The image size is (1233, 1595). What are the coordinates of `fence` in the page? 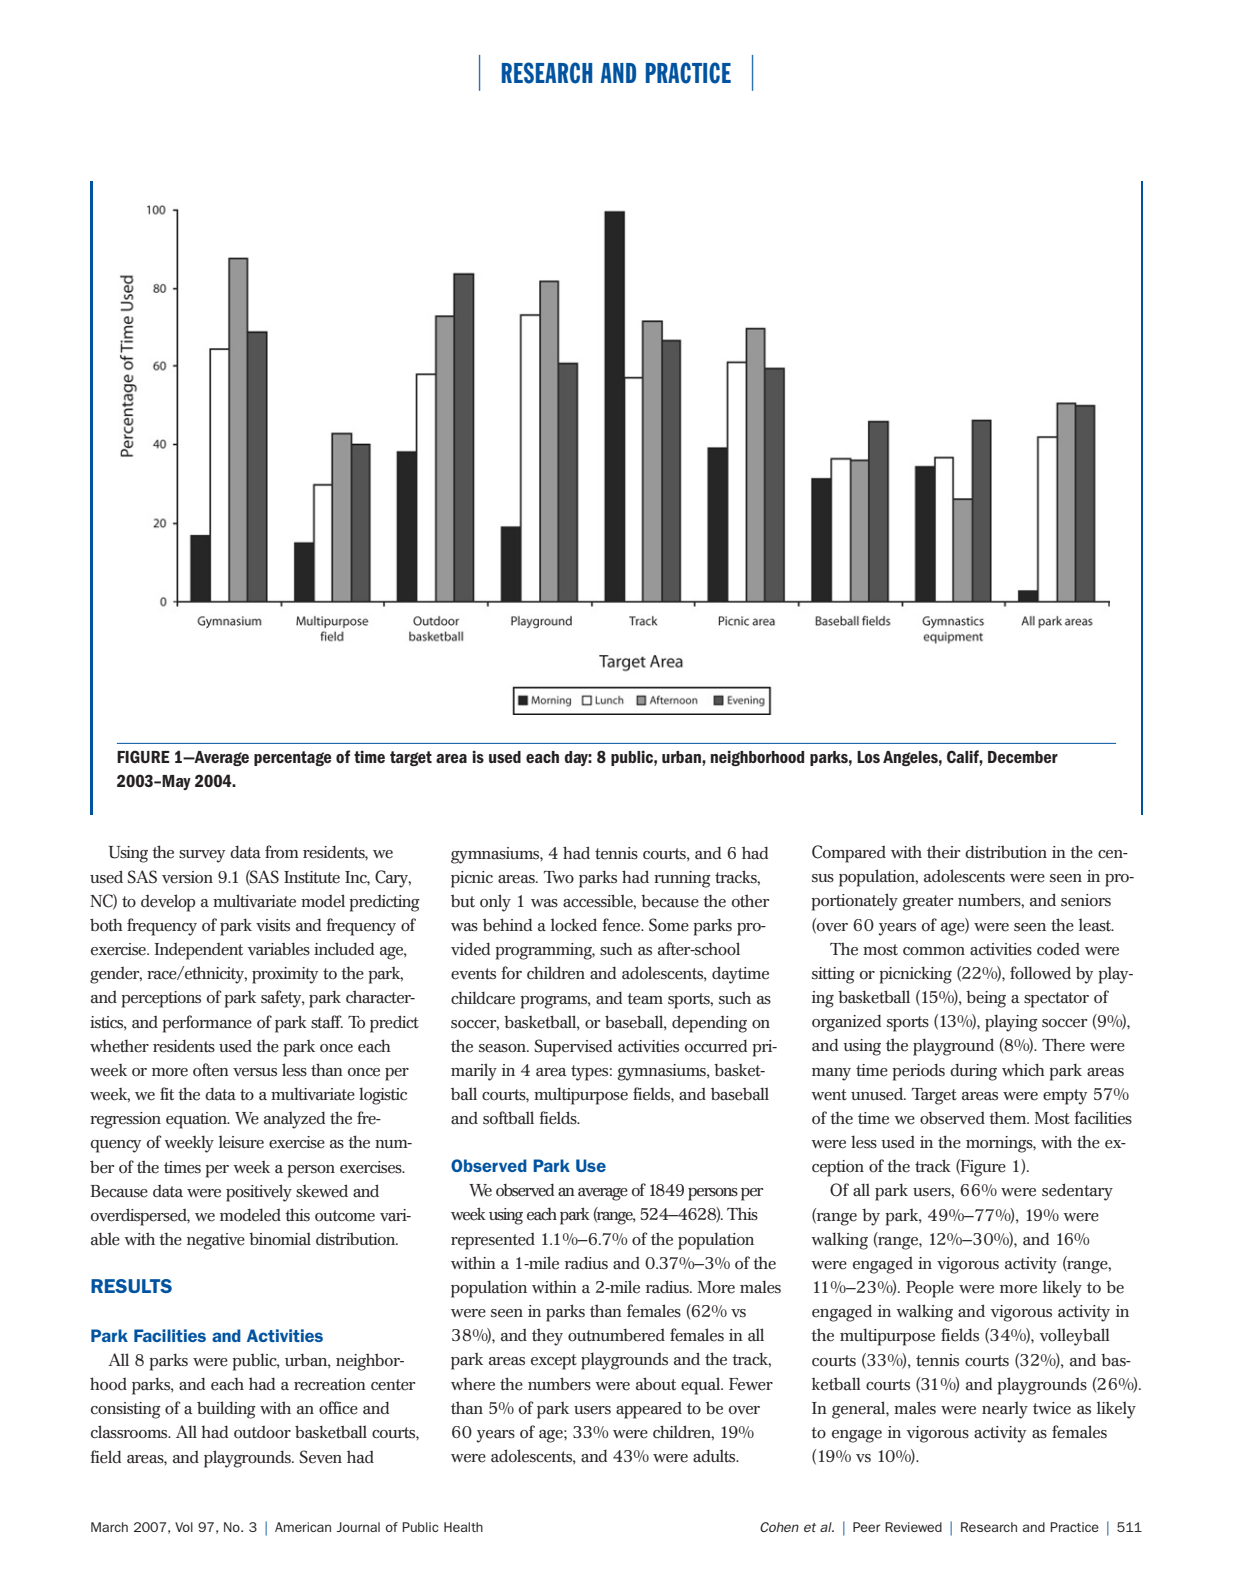 It's located at (622, 925).
